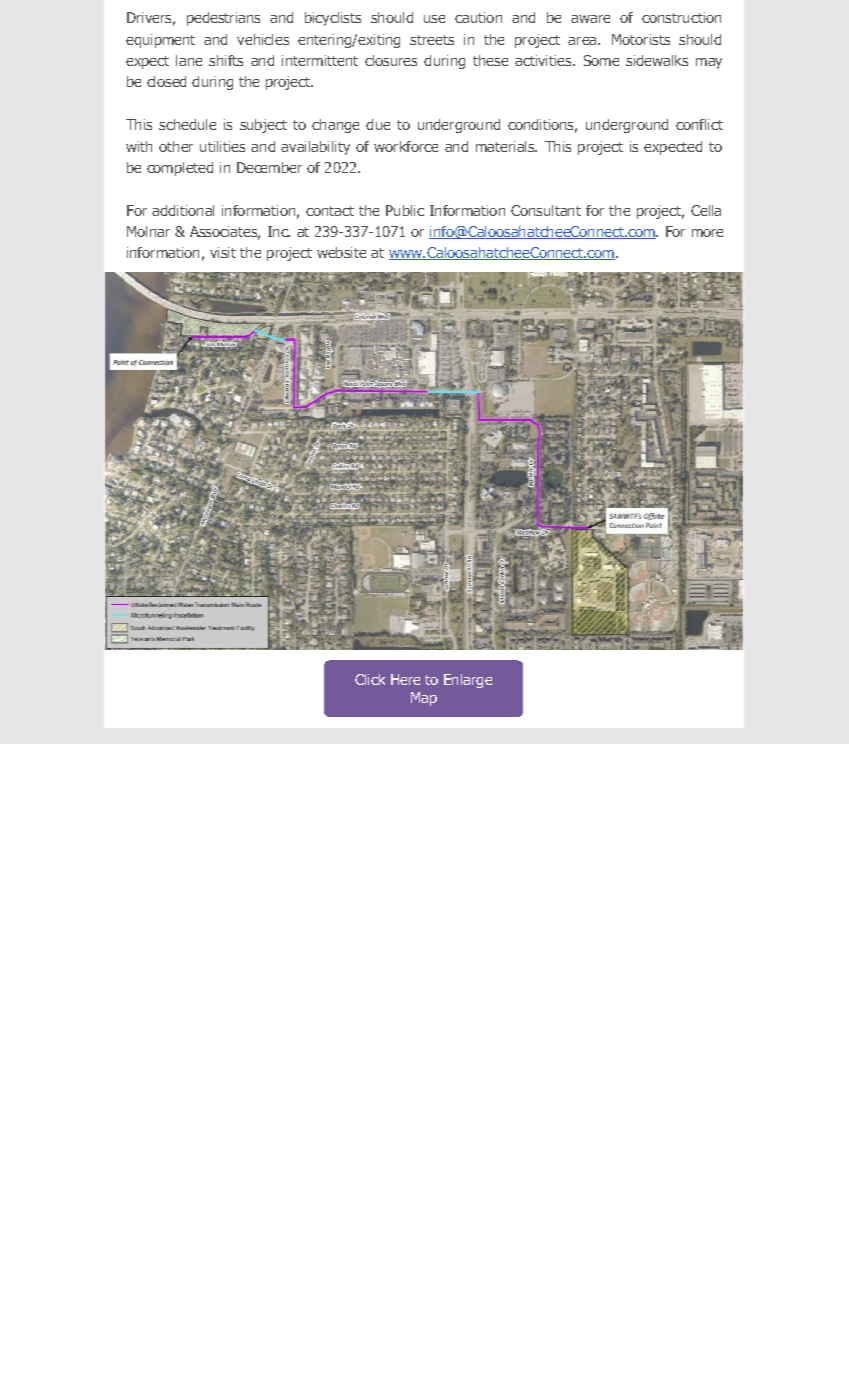 This page has width=849, height=1400. I want to click on Motorists, so click(641, 39).
